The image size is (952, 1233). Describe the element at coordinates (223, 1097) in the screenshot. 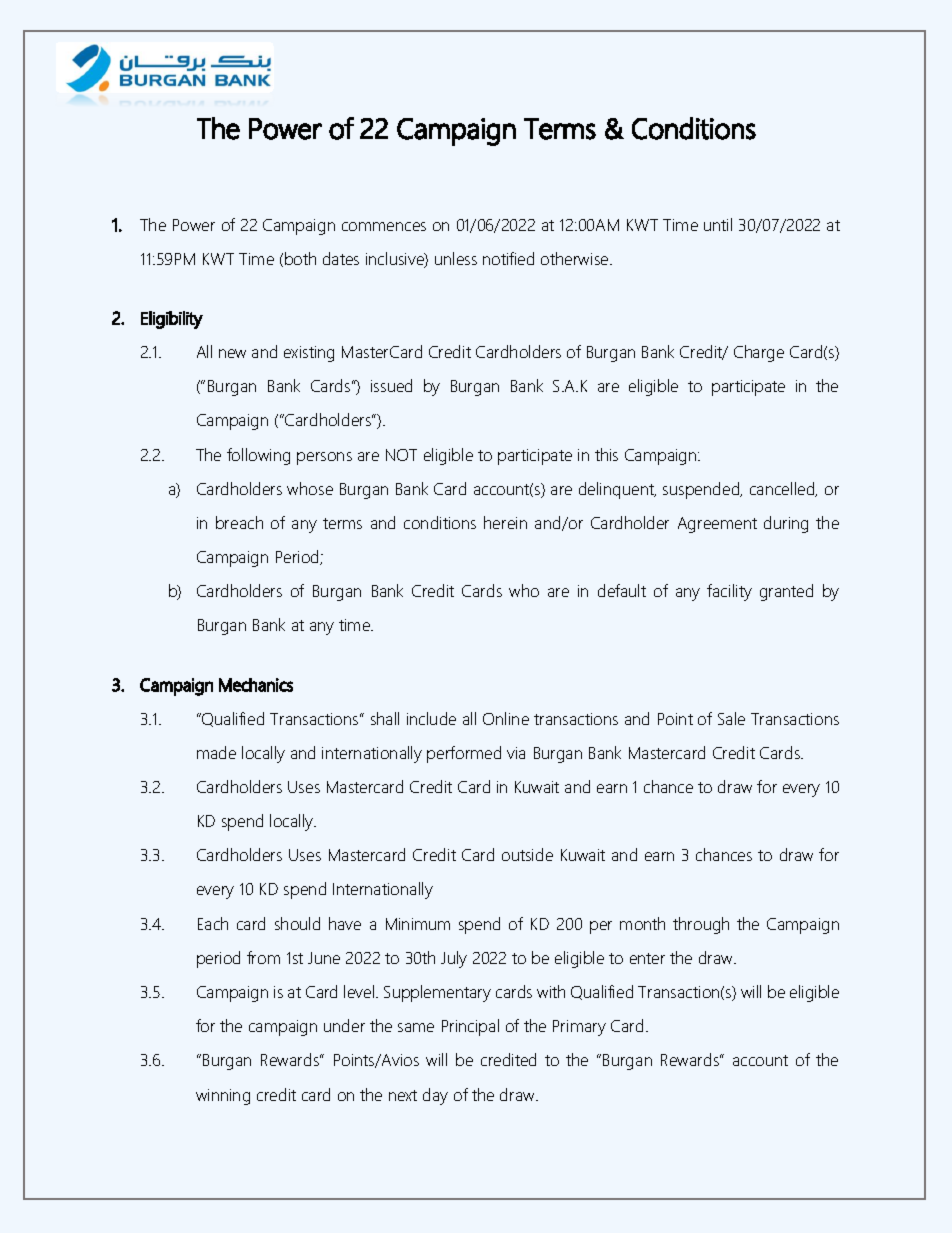

I see `winning` at that location.
